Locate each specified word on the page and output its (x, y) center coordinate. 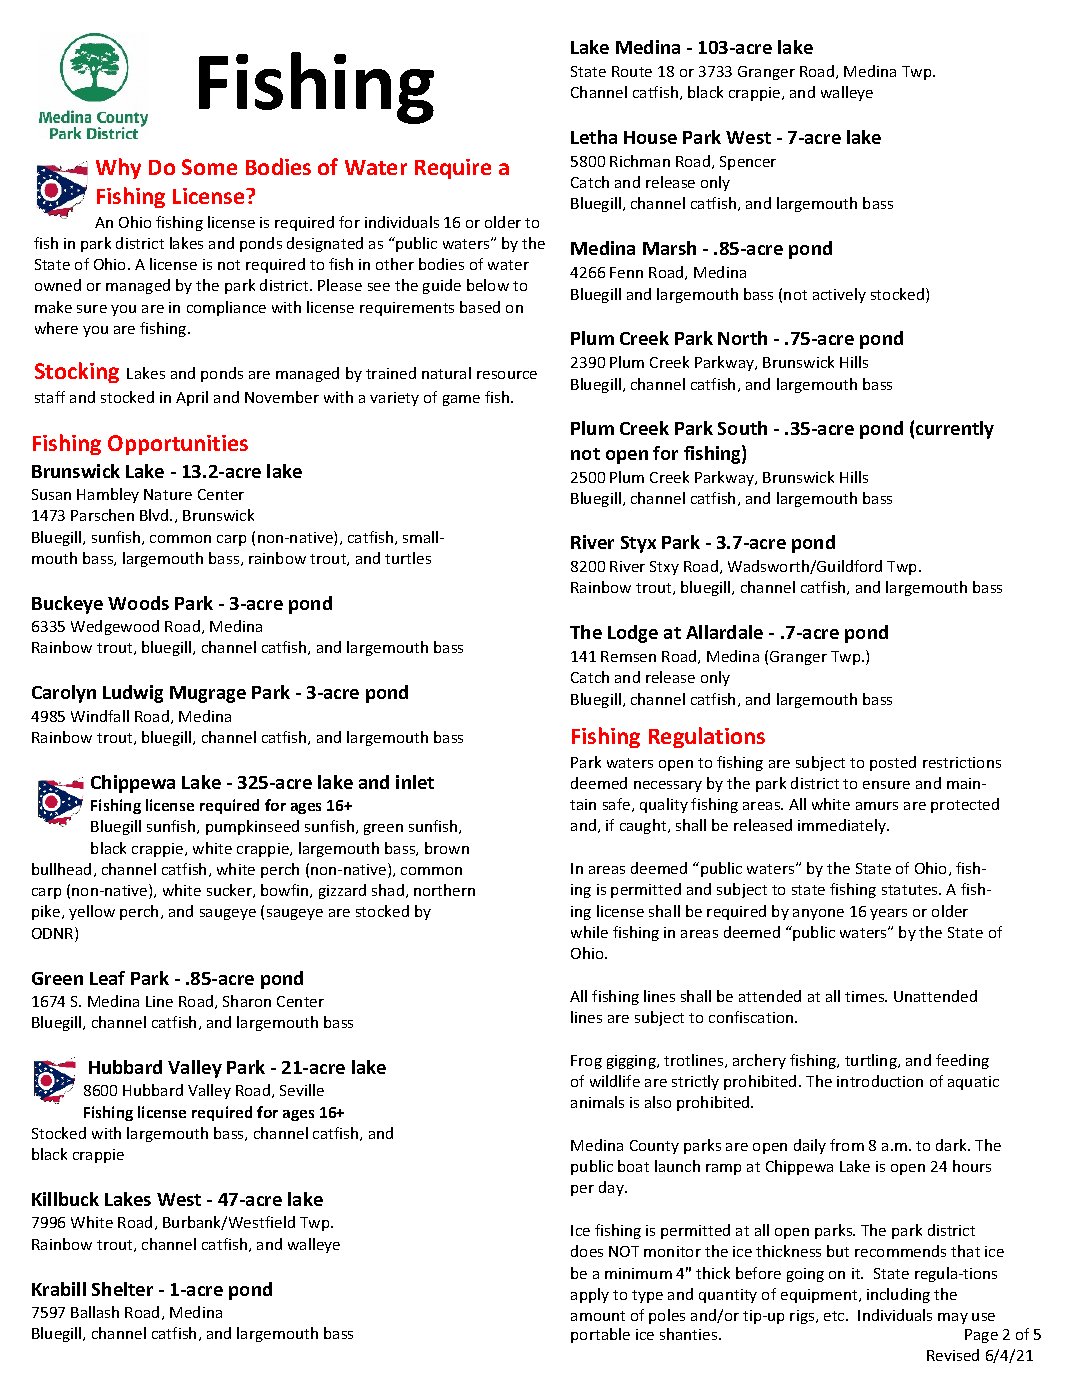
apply (590, 1295)
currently (955, 430)
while (589, 932)
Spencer (748, 163)
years (888, 914)
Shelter (122, 1289)
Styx (638, 544)
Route (632, 71)
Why (118, 168)
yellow (92, 912)
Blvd (155, 515)
